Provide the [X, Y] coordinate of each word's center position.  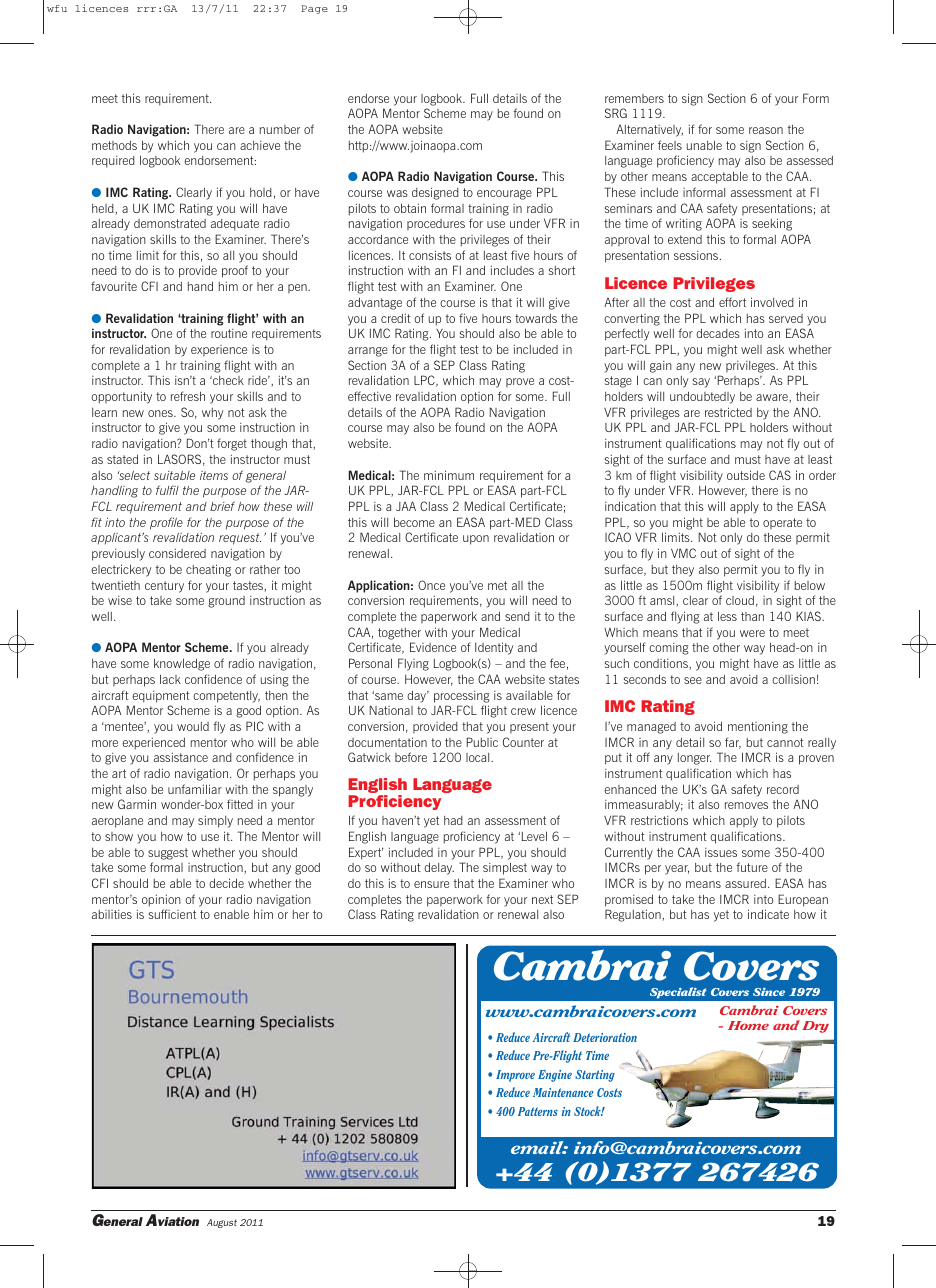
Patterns [538, 1111]
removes [746, 805]
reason [766, 130]
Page [314, 9]
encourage [504, 195]
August [222, 1223]
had [453, 820]
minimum [449, 475]
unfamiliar [195, 789]
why [212, 414]
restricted [728, 412]
